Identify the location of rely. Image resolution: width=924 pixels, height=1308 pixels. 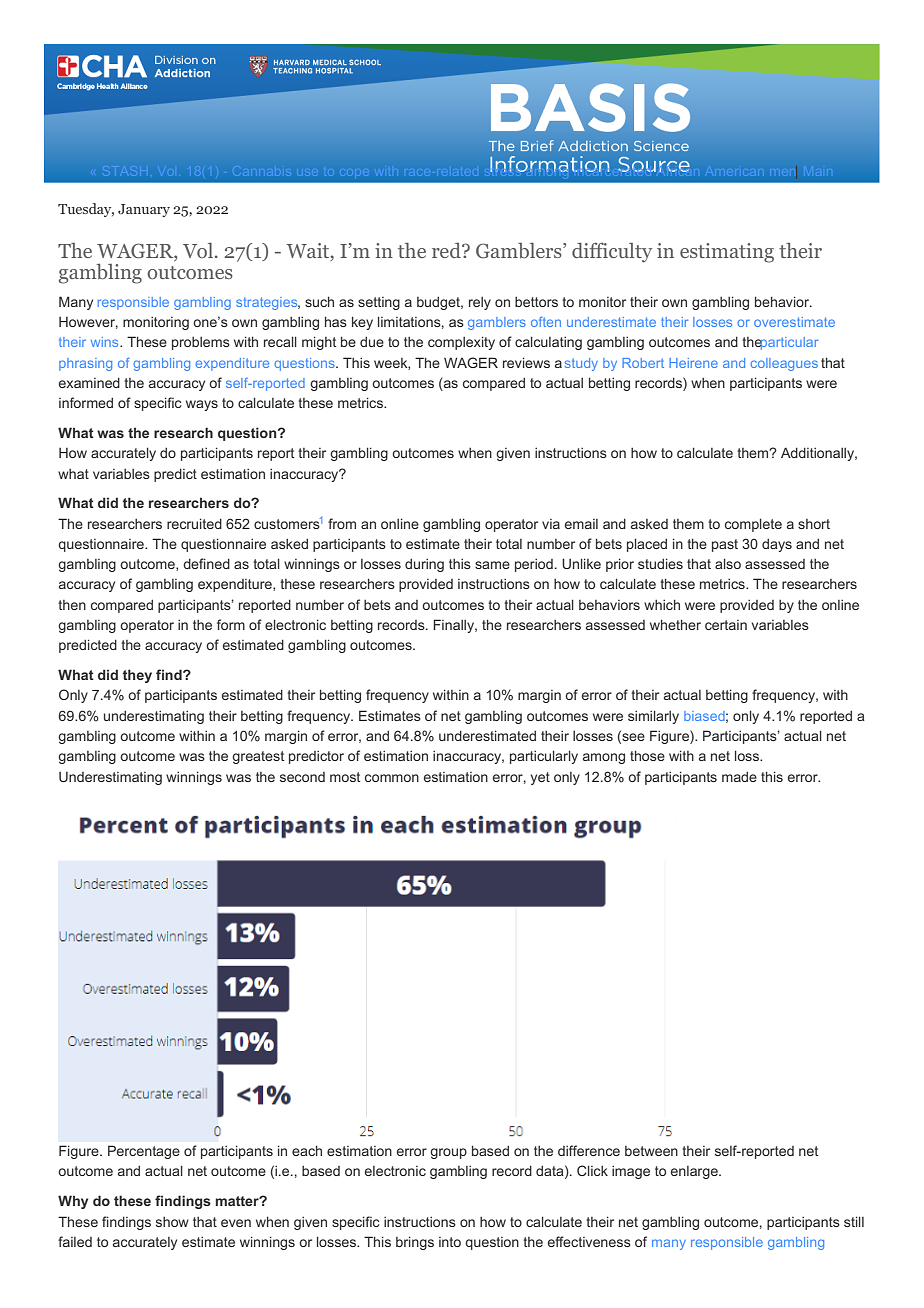
(480, 303).
